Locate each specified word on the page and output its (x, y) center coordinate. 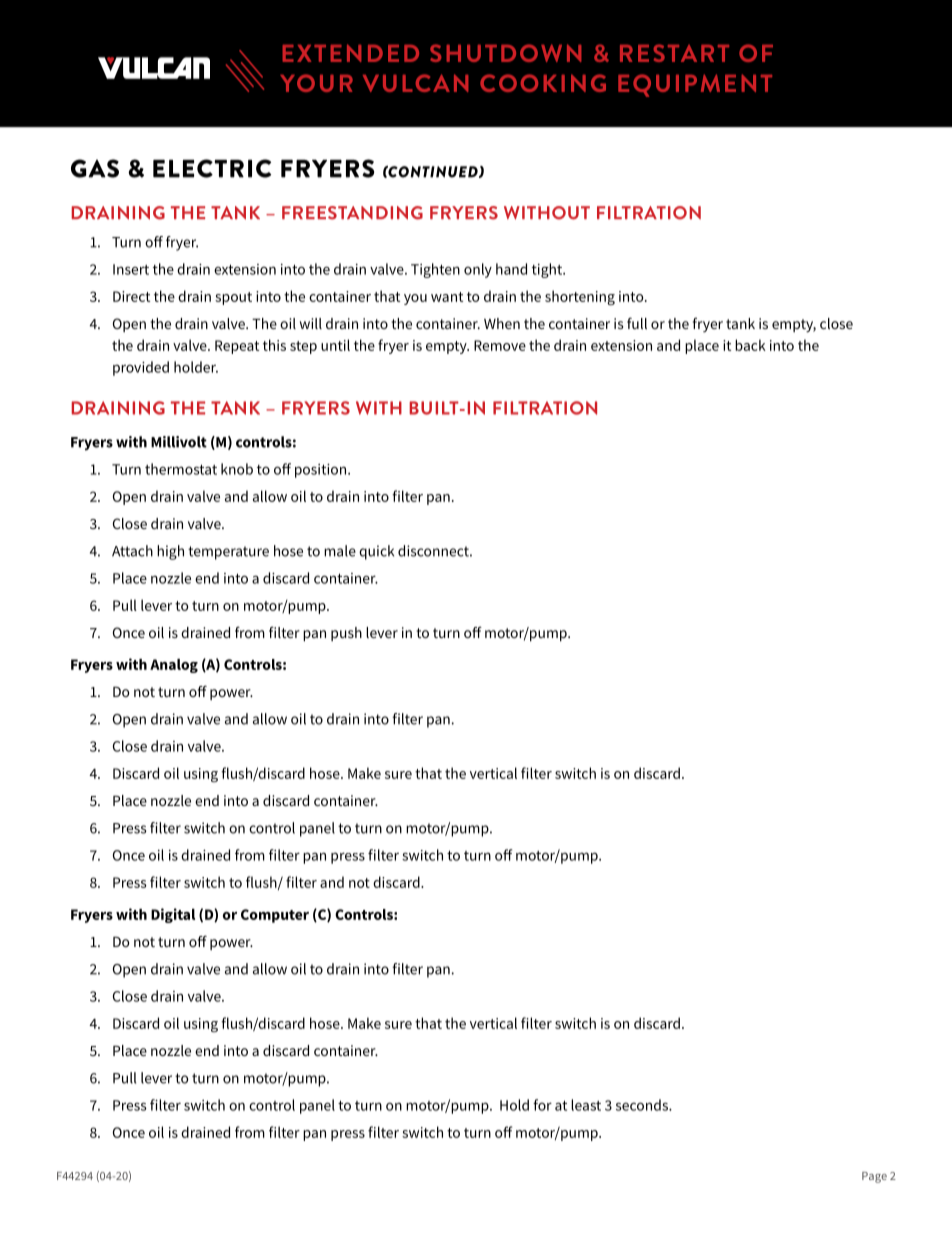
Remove (500, 345)
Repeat (237, 347)
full (637, 323)
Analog (174, 666)
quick (376, 552)
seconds (643, 1105)
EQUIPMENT (695, 85)
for (542, 1105)
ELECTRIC (212, 168)
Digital (173, 915)
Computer (275, 916)
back (750, 345)
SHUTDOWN (505, 53)
